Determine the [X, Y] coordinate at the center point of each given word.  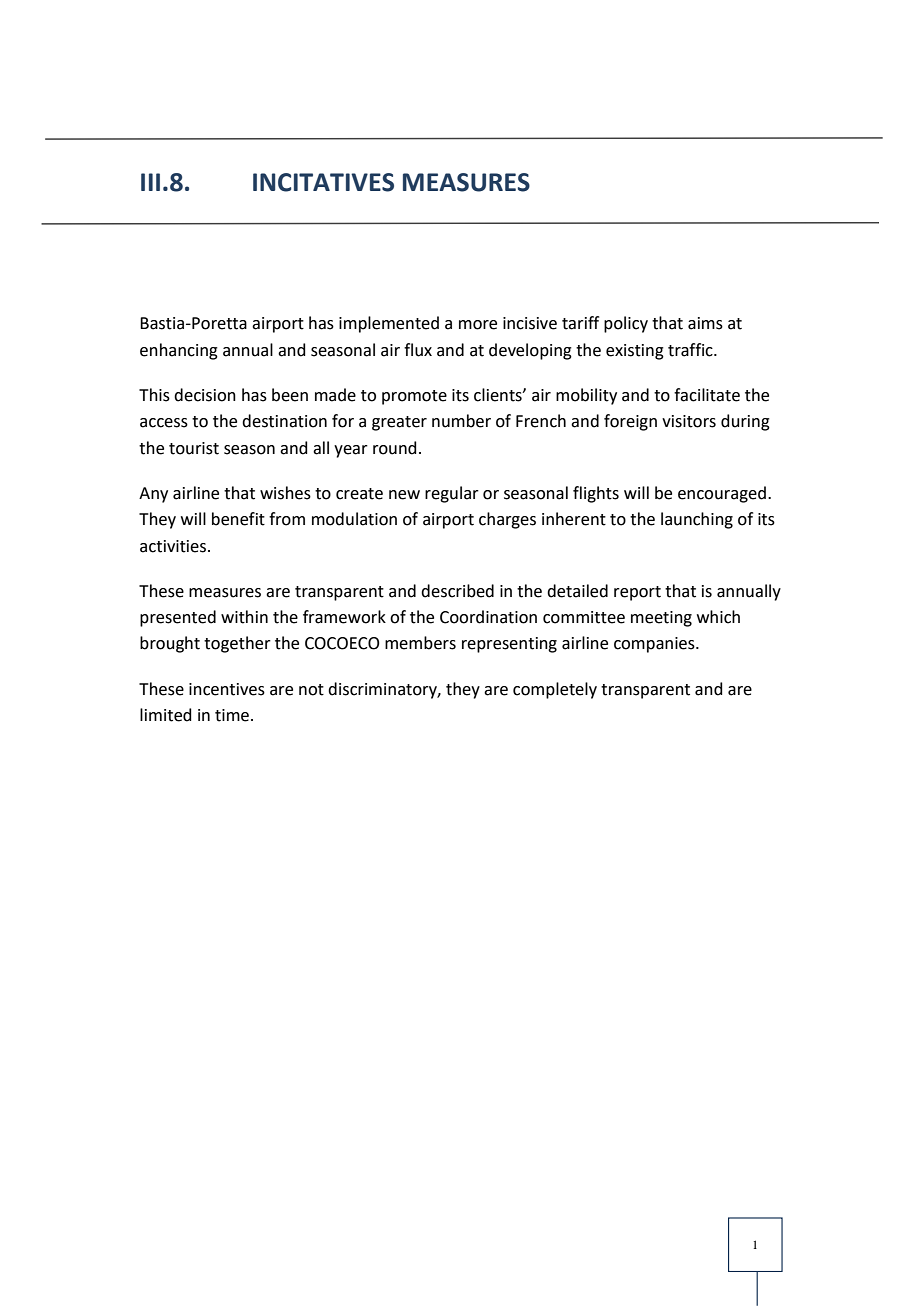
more [478, 325]
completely [555, 690]
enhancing [179, 351]
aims [705, 323]
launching [697, 520]
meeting [661, 619]
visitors [689, 421]
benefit [238, 519]
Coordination [488, 617]
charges [507, 520]
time [232, 715]
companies [655, 645]
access [164, 423]
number [461, 421]
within [244, 617]
